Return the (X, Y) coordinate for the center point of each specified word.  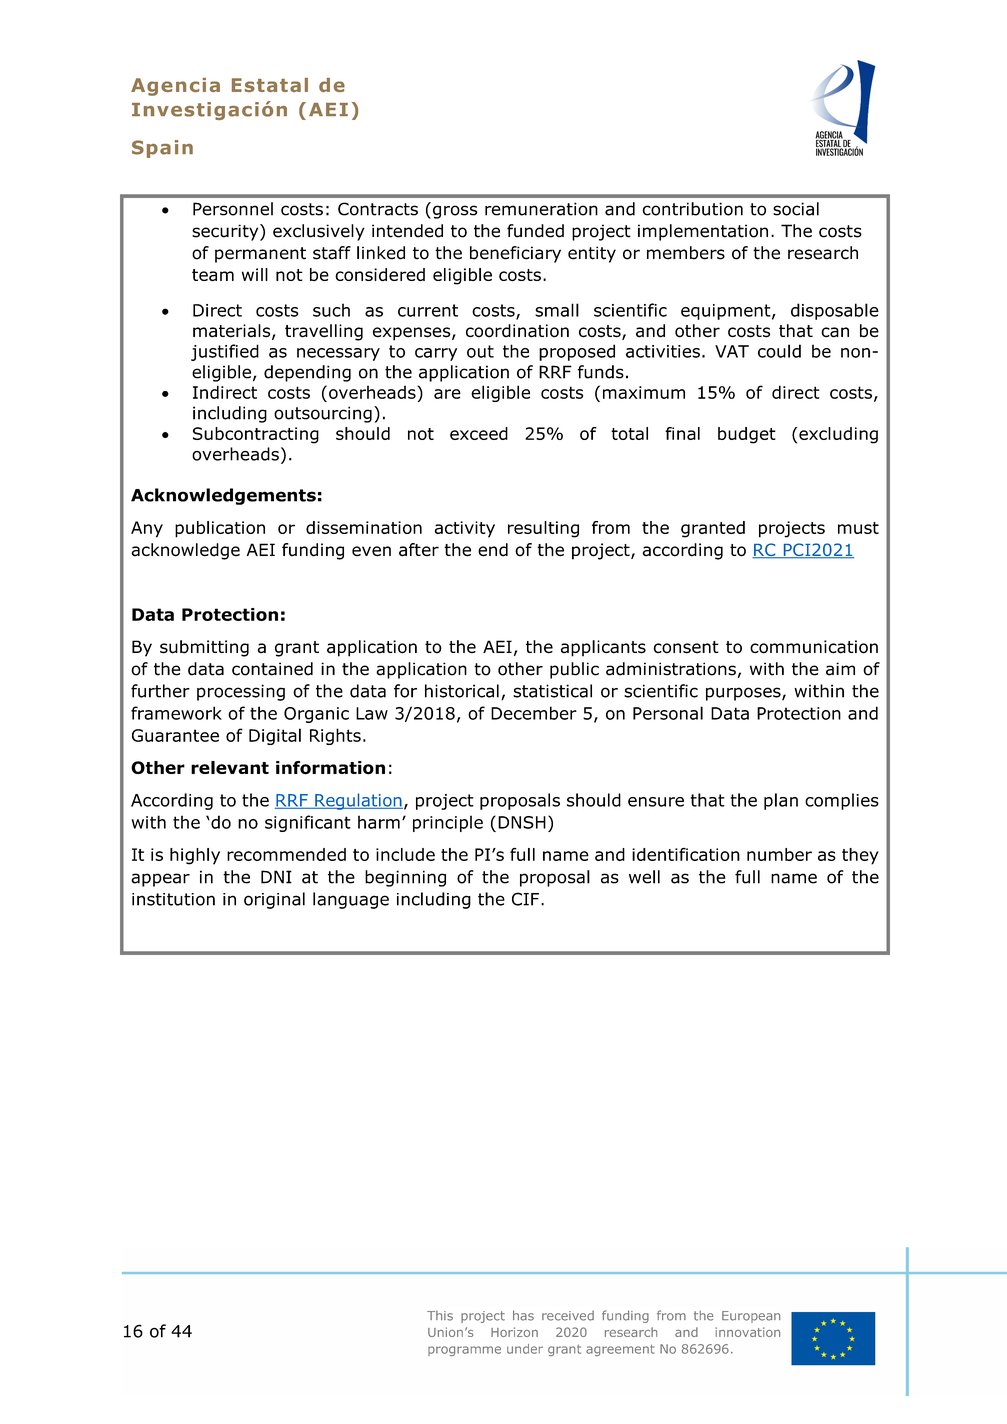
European (751, 1317)
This (440, 1315)
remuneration (541, 209)
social (796, 209)
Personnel (233, 209)
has (523, 1315)
